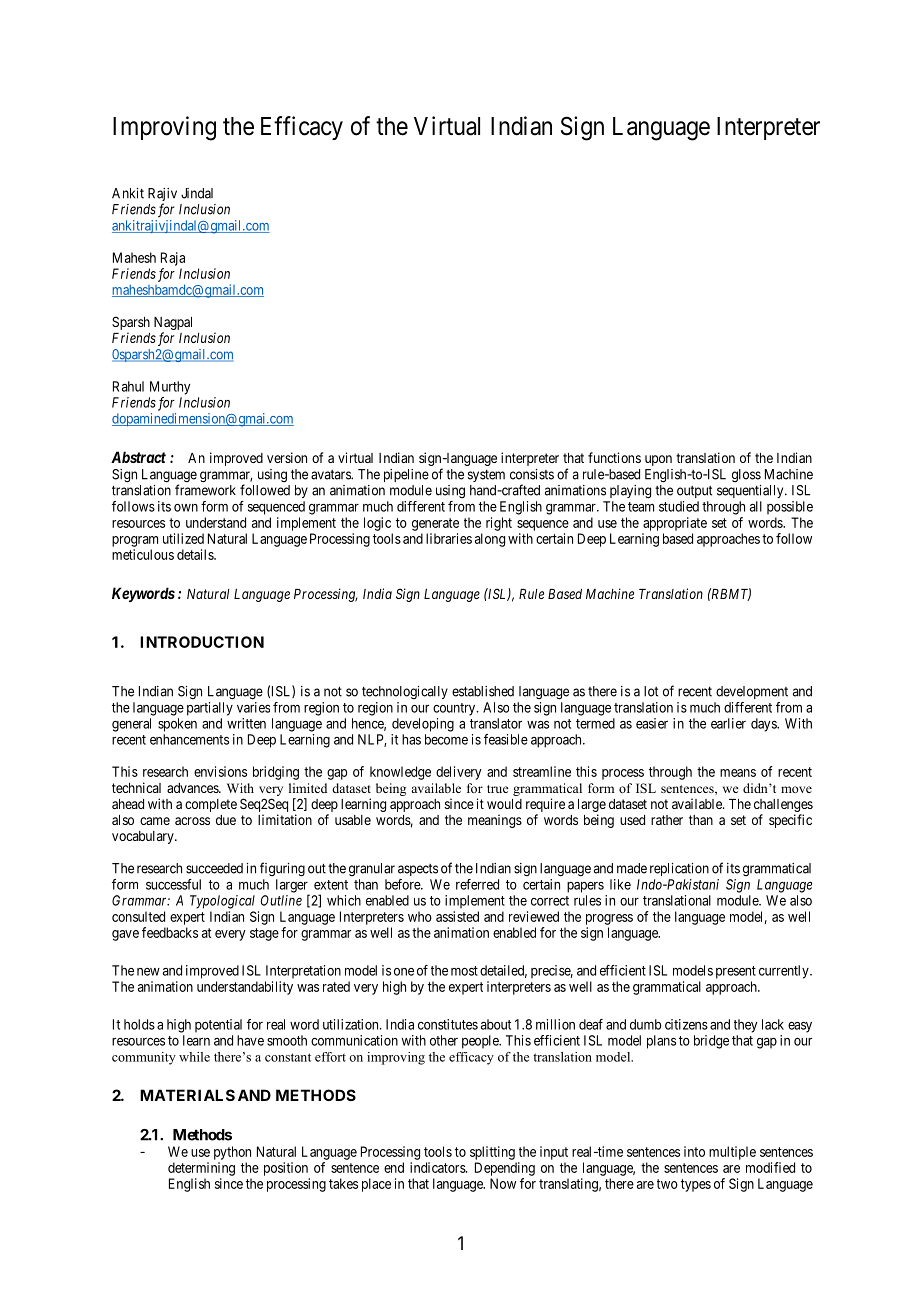 This document has width=924, height=1309. Describe the element at coordinates (173, 259) in the document. I see `Raja` at that location.
